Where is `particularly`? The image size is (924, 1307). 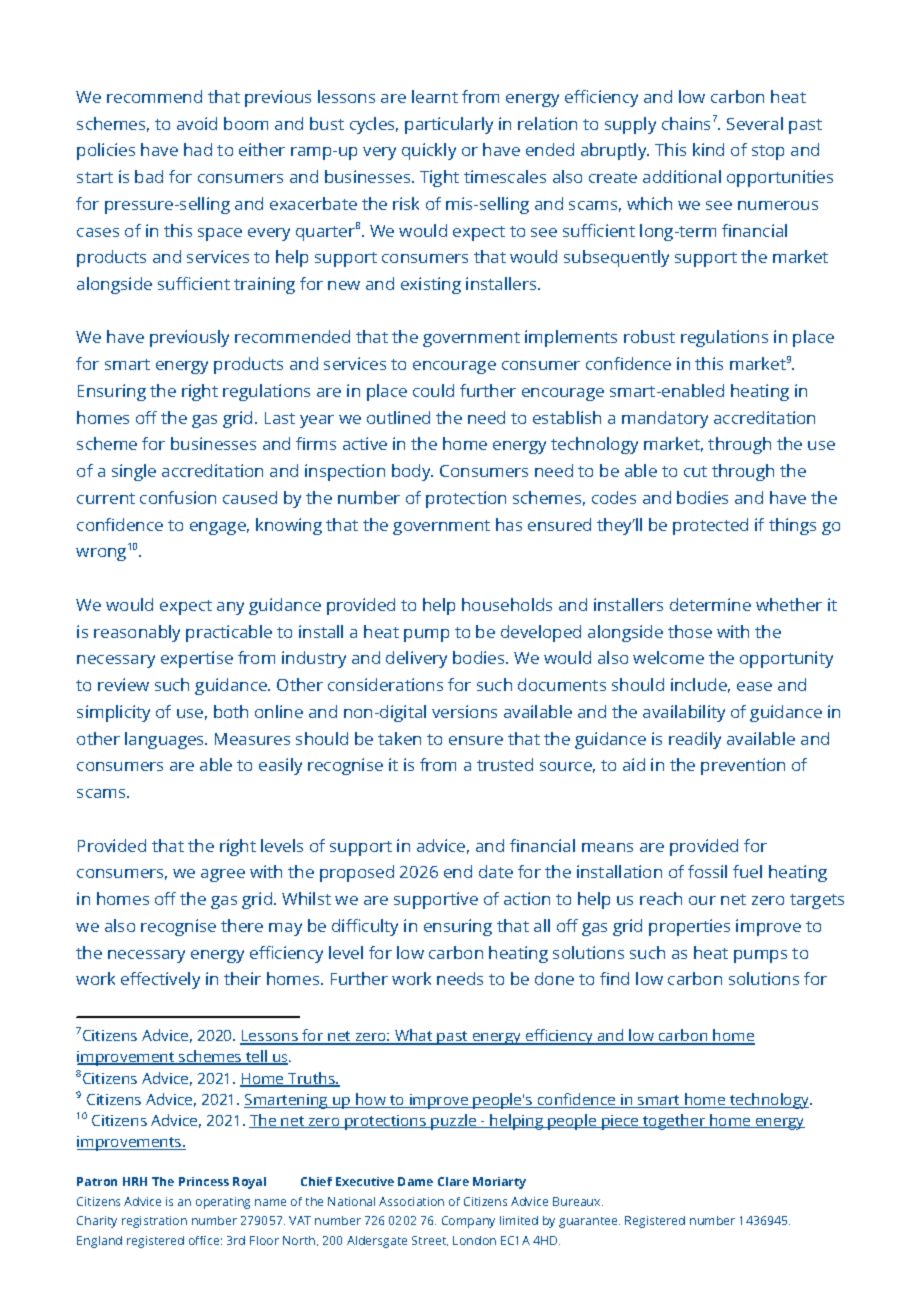
particularly is located at coordinates (449, 125).
